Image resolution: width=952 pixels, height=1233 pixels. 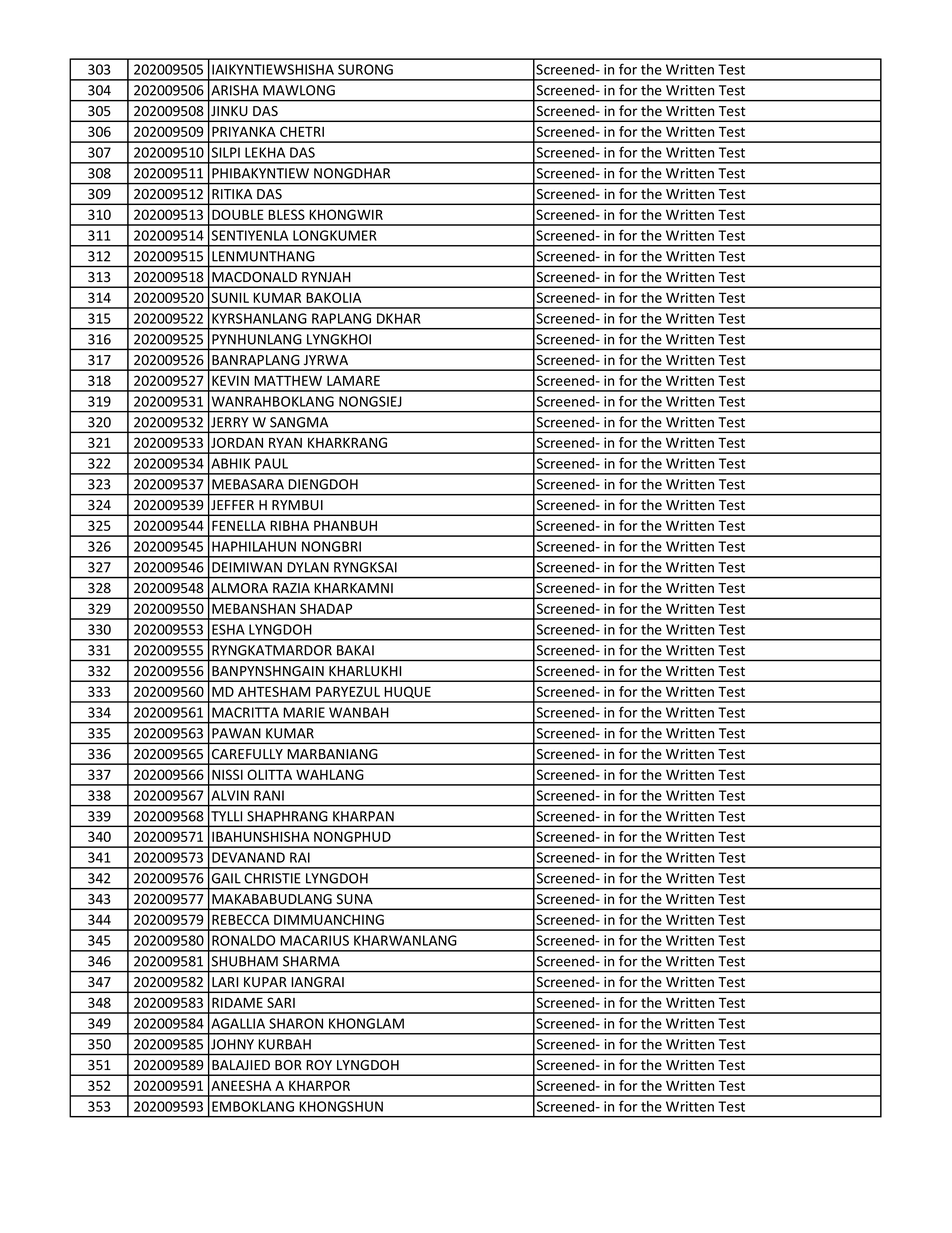 I want to click on RYAN, so click(x=285, y=442).
